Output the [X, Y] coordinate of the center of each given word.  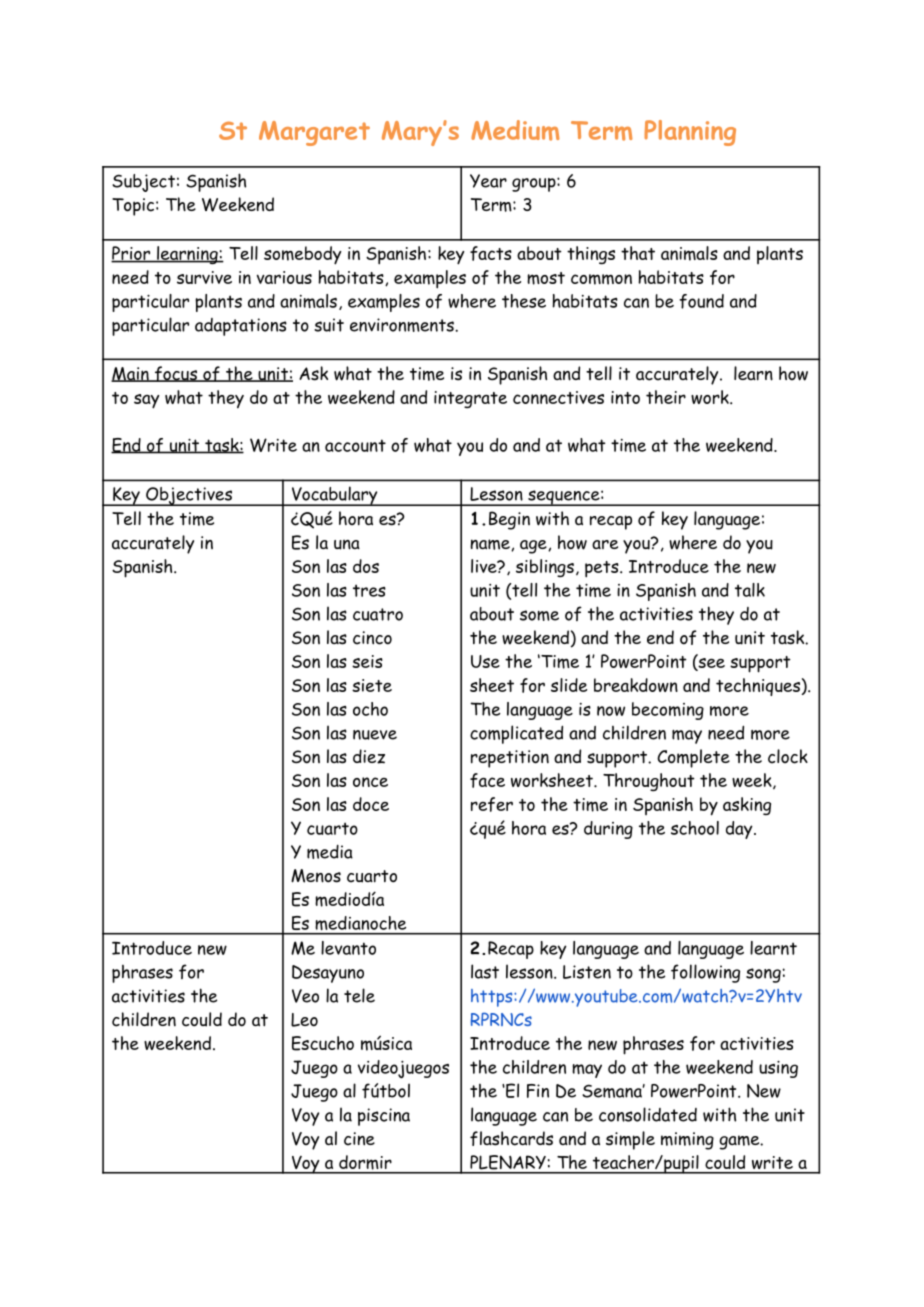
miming [687, 1141]
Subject [143, 183]
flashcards [511, 1138]
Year [488, 181]
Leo [304, 1020]
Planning [690, 133]
